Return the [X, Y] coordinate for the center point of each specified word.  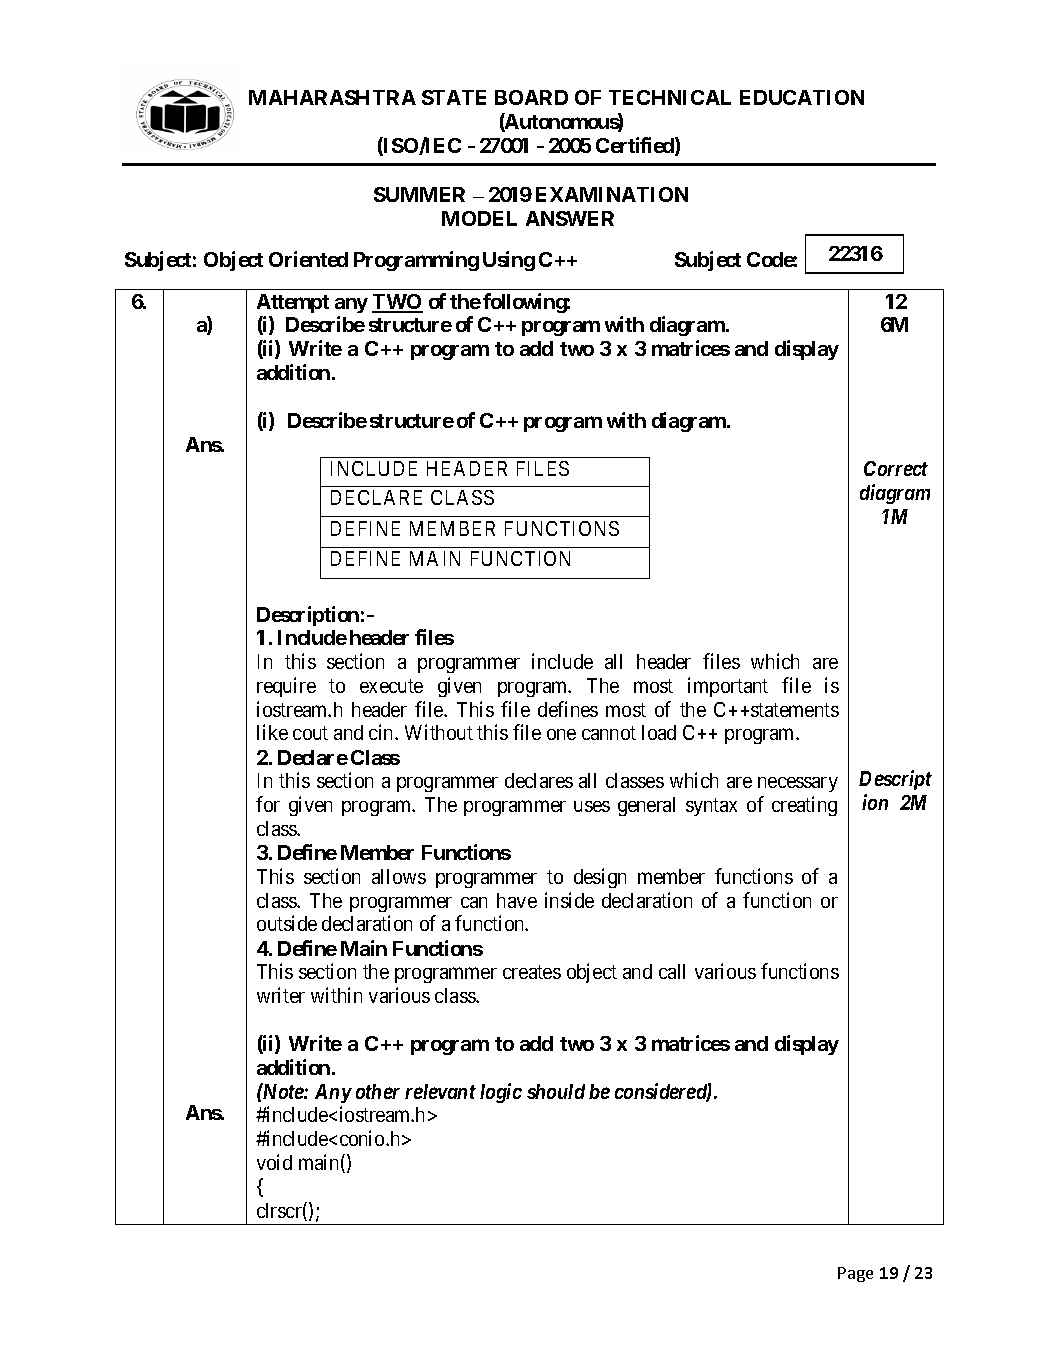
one [561, 734]
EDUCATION [802, 97]
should [556, 1091]
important [728, 687]
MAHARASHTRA [332, 97]
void [274, 1162]
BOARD [531, 97]
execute [391, 686]
